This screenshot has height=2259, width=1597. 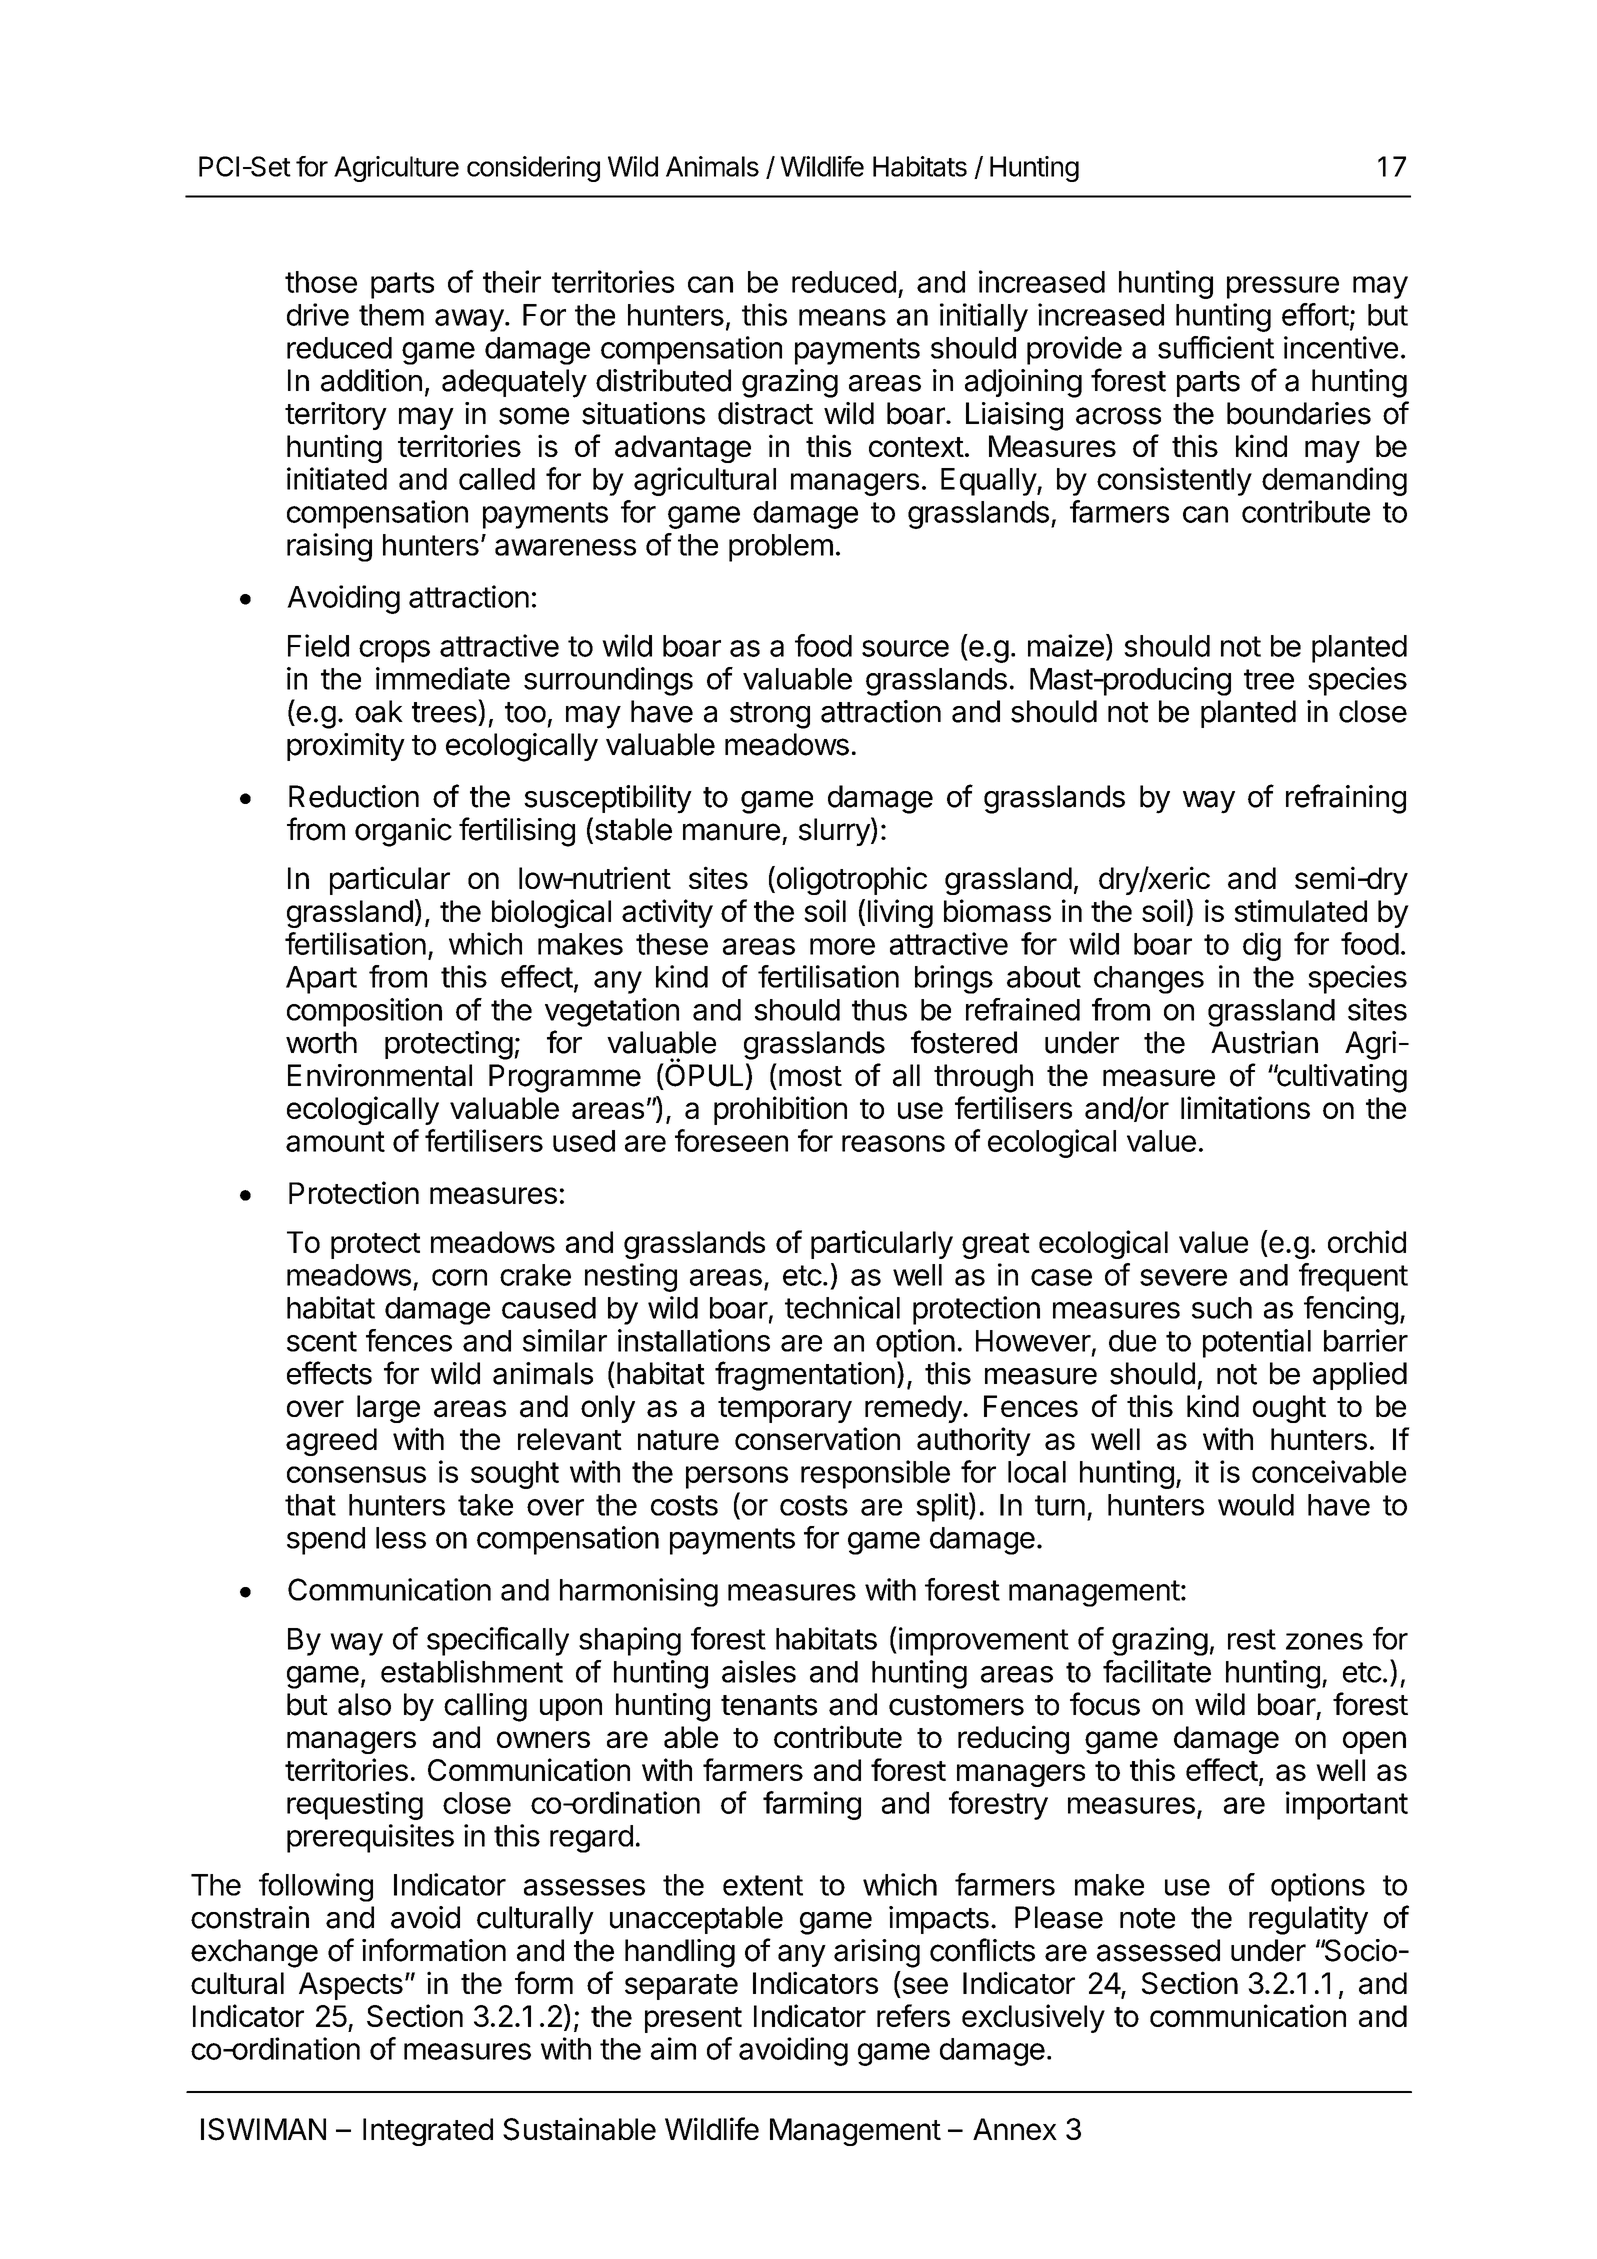 I want to click on assessed, so click(x=1158, y=1950).
